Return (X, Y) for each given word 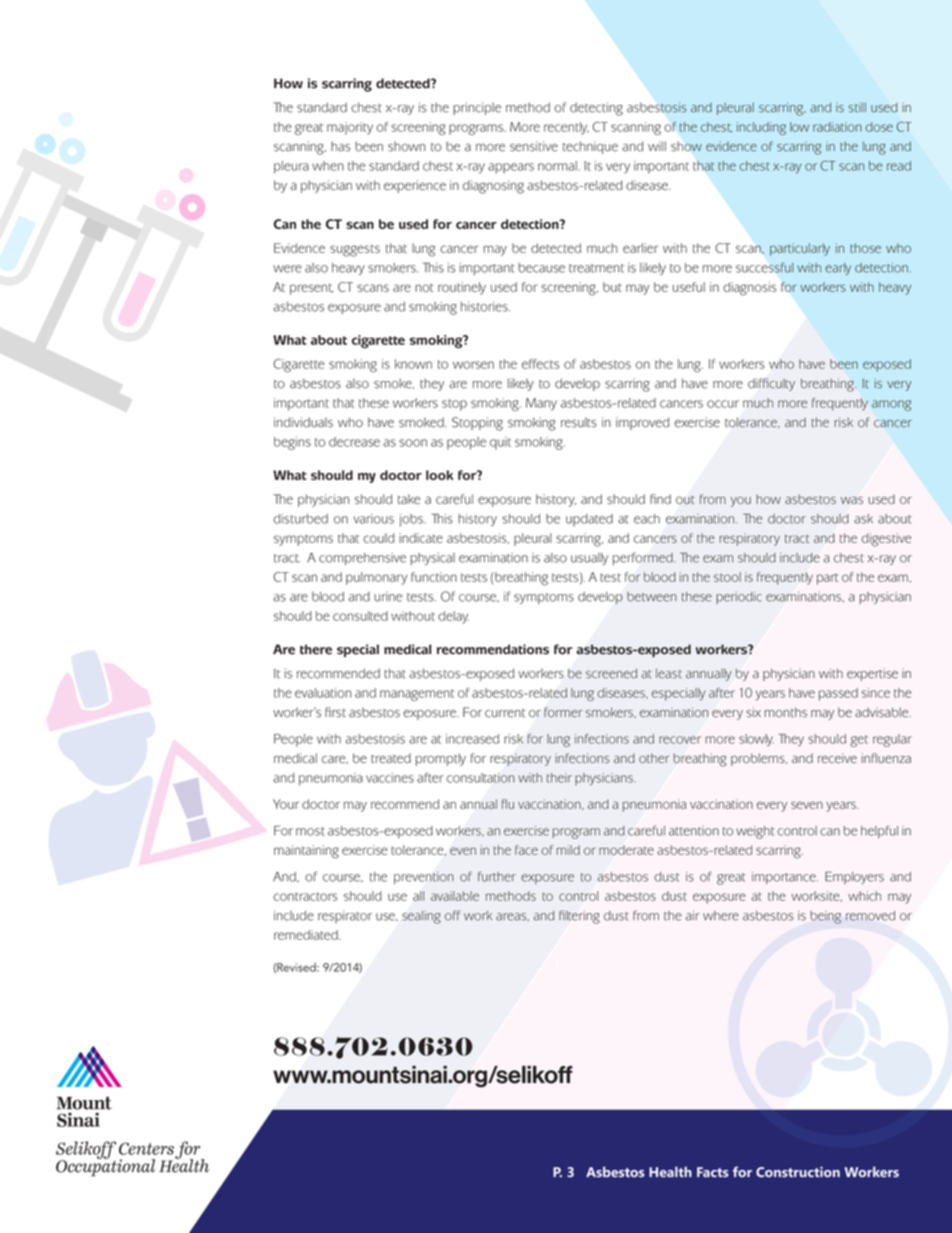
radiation (837, 127)
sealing (421, 917)
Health (670, 1171)
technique (590, 147)
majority (350, 128)
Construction (798, 1172)
